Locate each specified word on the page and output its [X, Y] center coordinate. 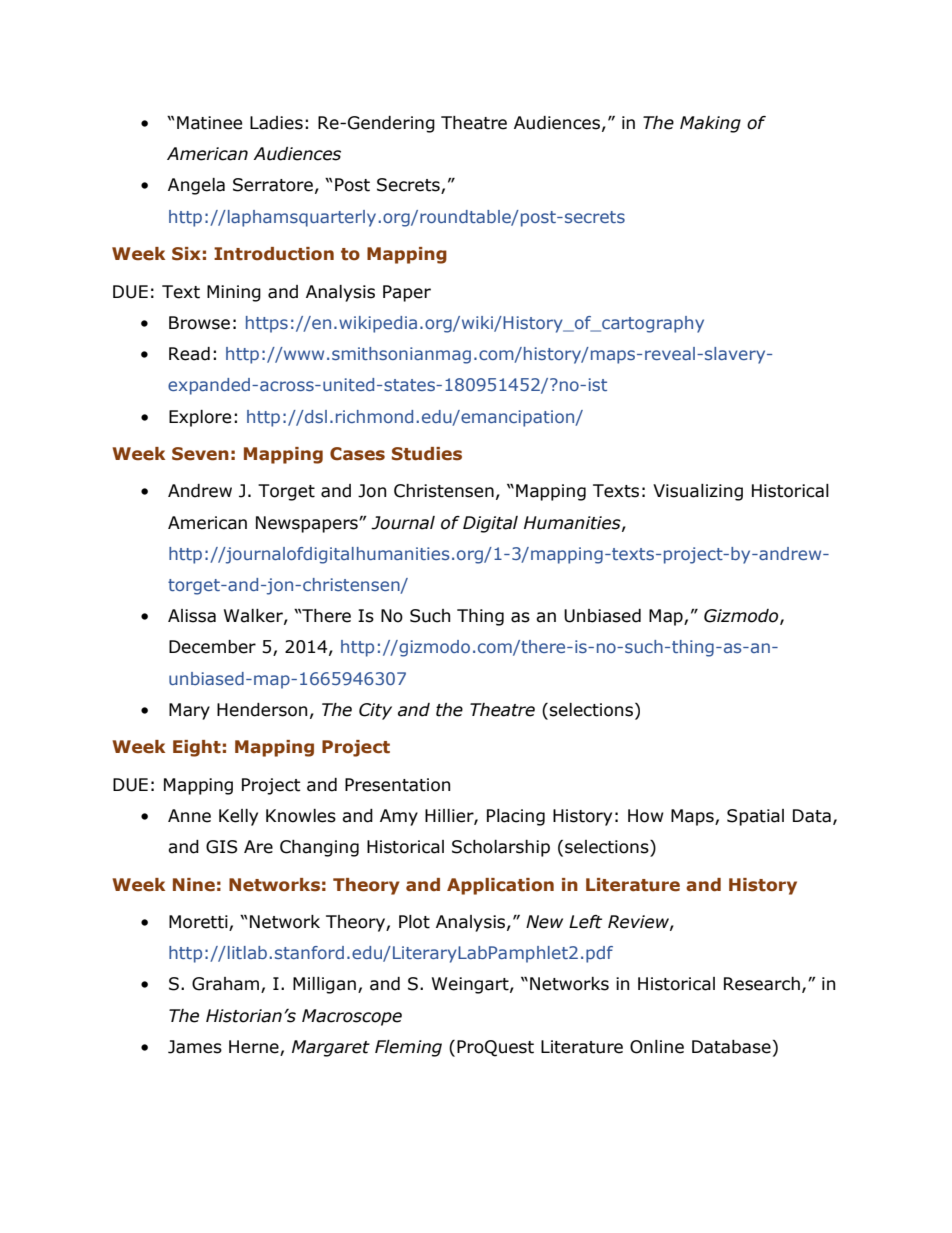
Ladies [276, 123]
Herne [255, 1048]
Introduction [274, 254]
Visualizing [698, 492]
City [375, 711]
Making [710, 124]
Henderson [262, 710]
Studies [427, 454]
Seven [200, 454]
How [646, 816]
